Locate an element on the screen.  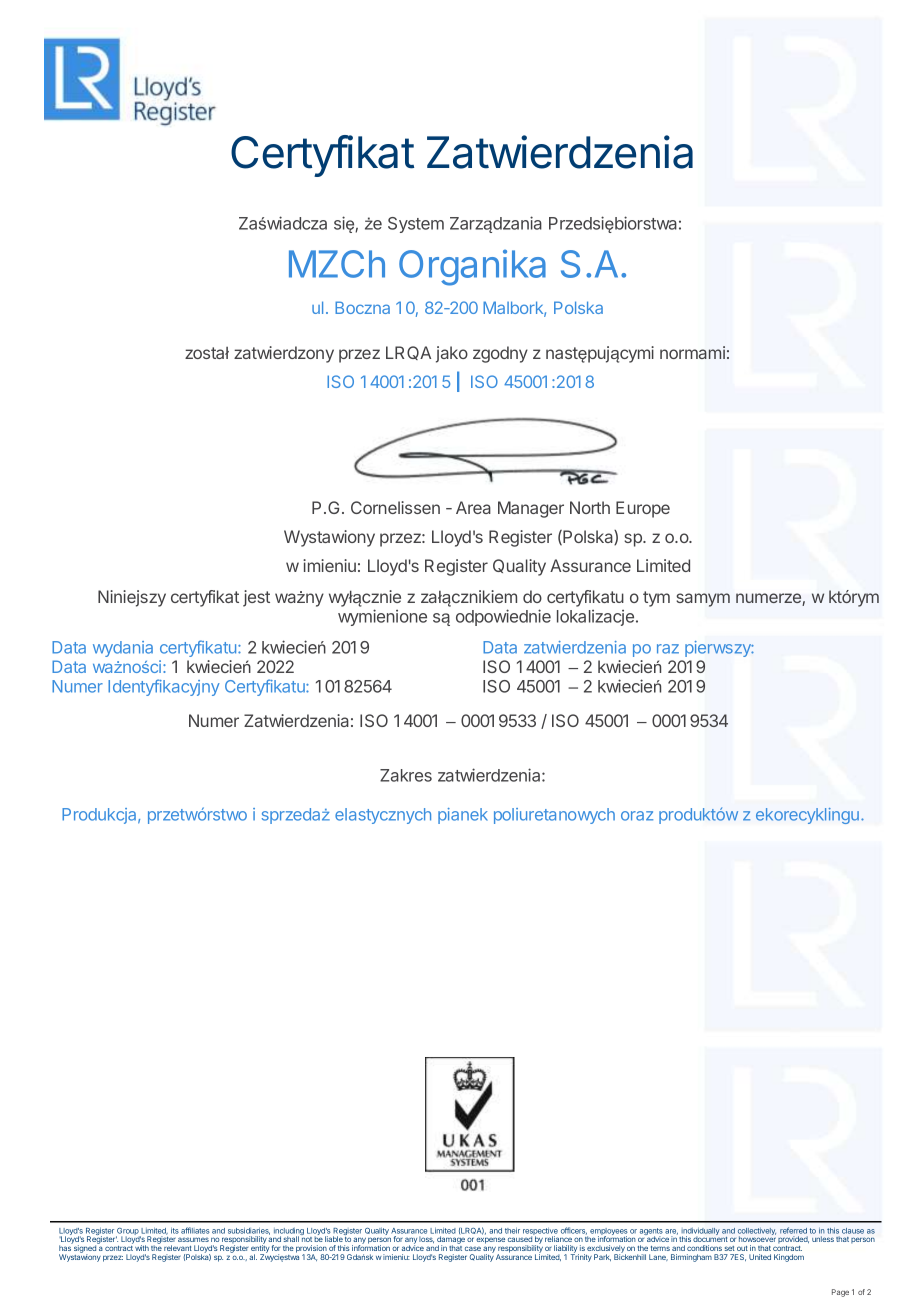
tym is located at coordinates (656, 599).
